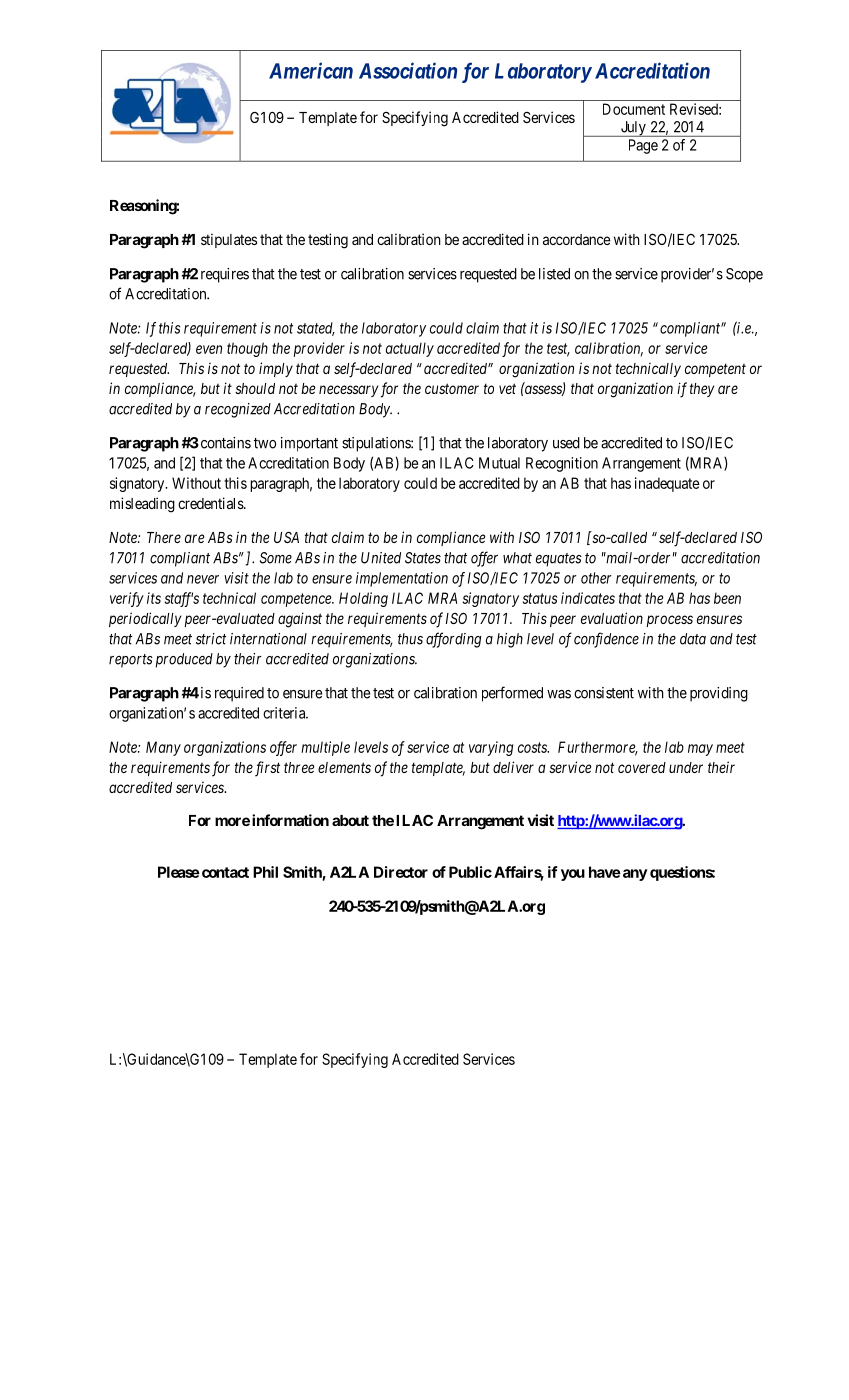 This page has height=1400, width=849. Describe the element at coordinates (211, 503) in the page. I see `credentials` at that location.
